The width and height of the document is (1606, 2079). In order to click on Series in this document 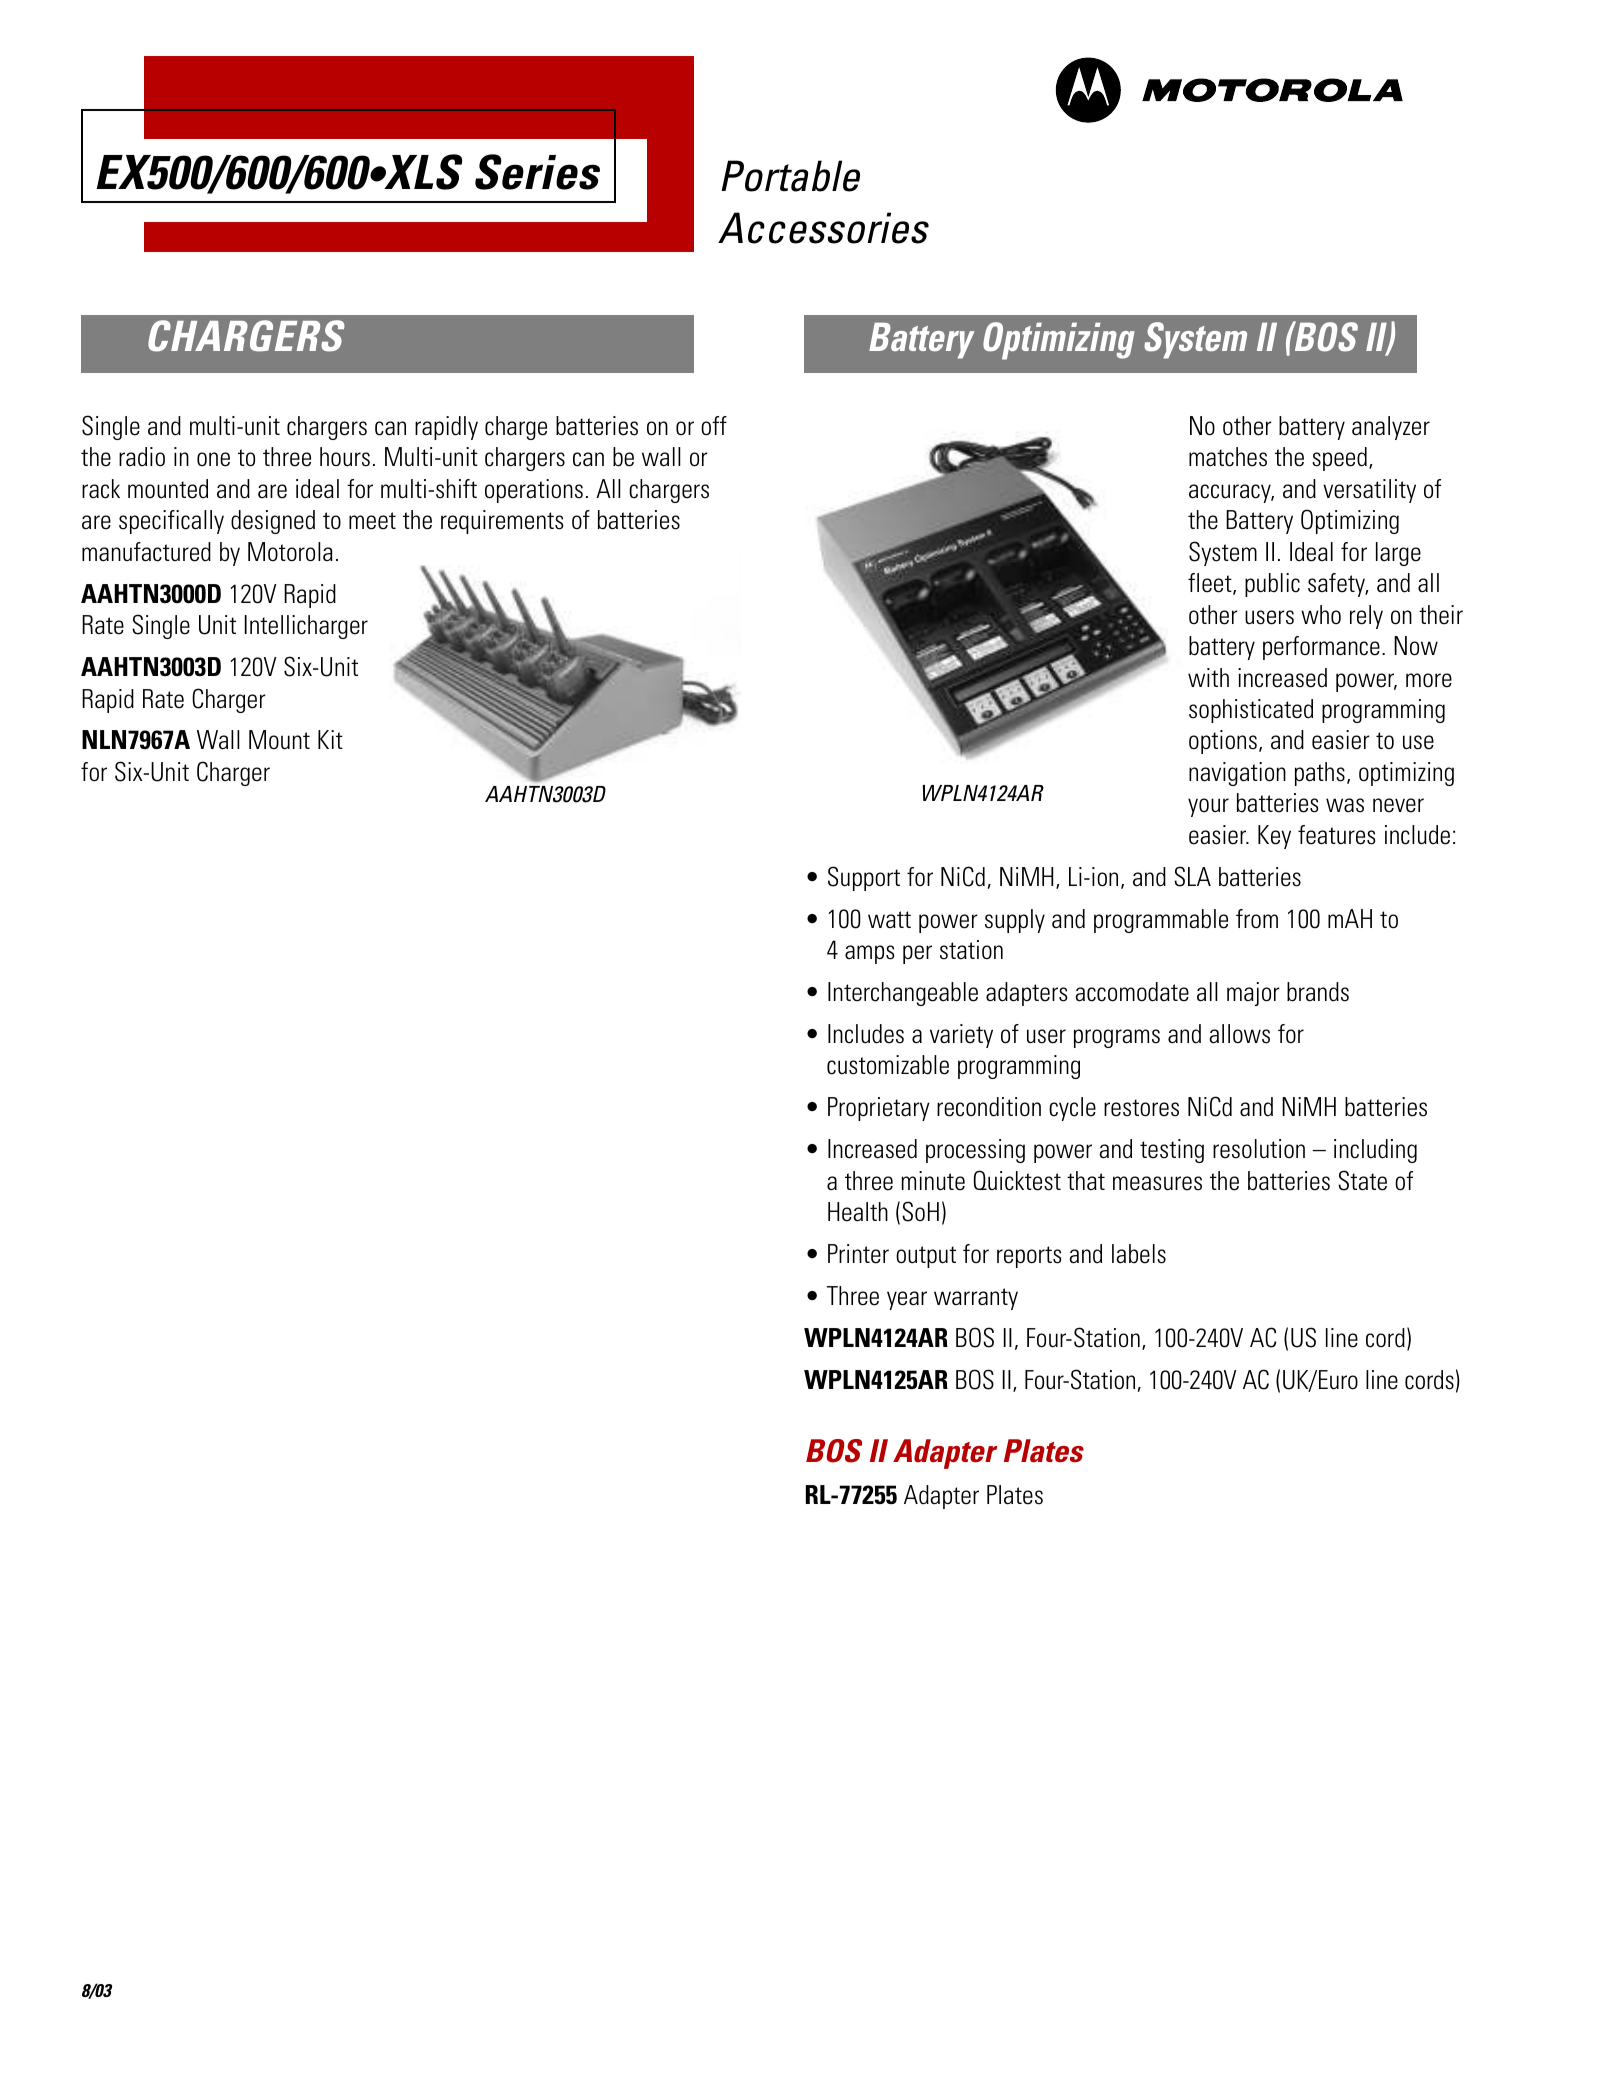, I will do `click(537, 172)`.
